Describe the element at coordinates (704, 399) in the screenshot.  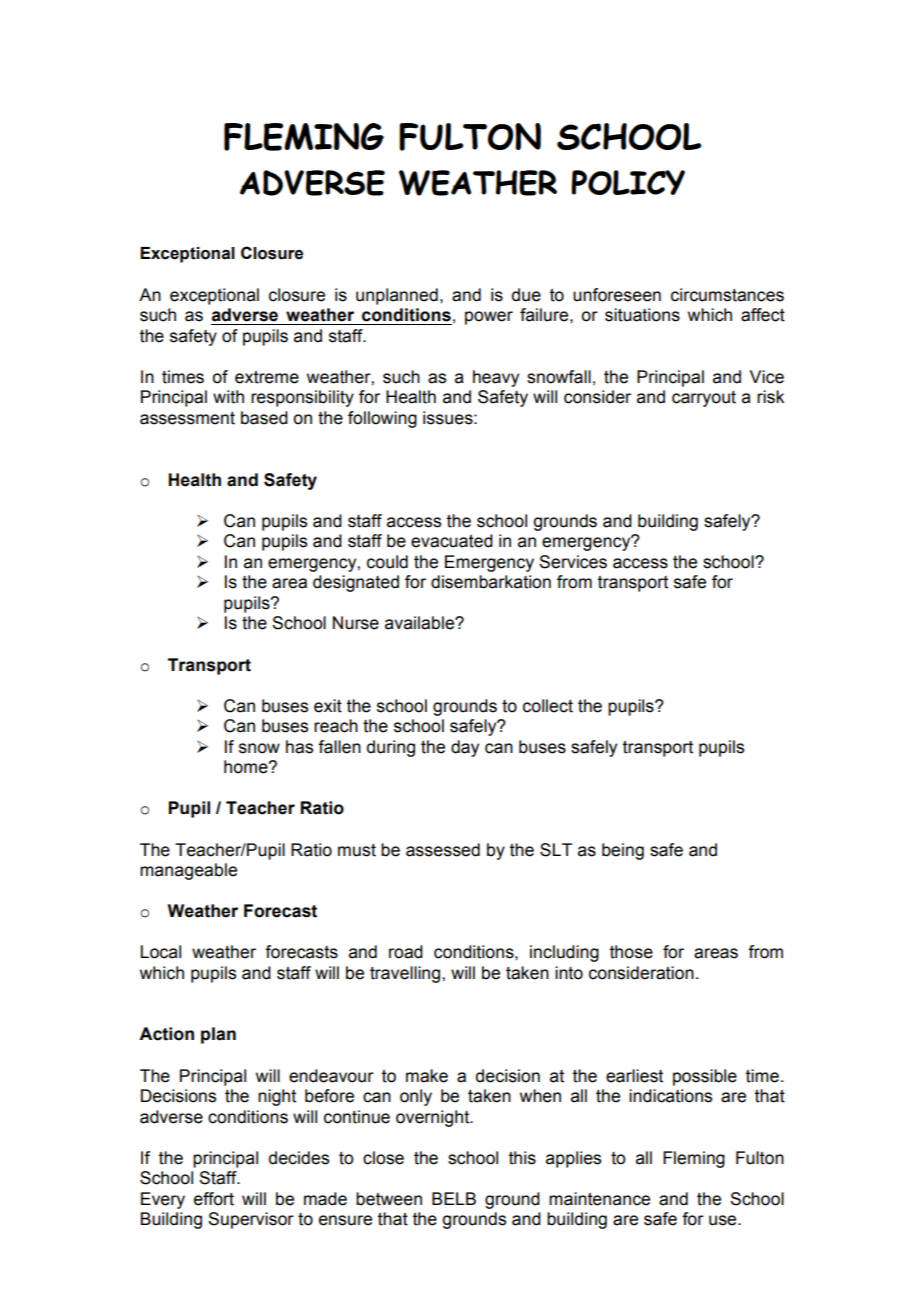
I see `carryout` at that location.
